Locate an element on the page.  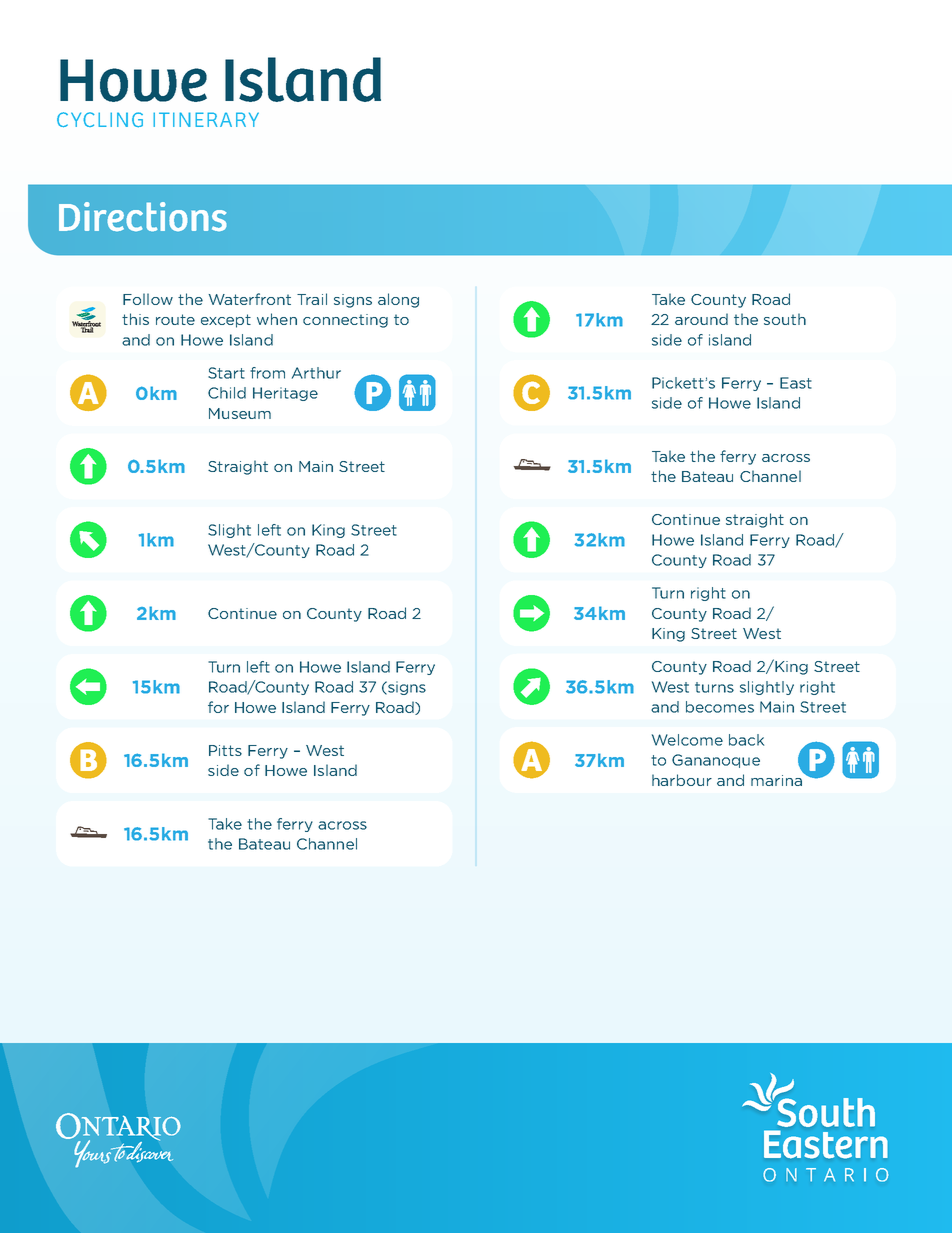
becomes is located at coordinates (720, 707).
